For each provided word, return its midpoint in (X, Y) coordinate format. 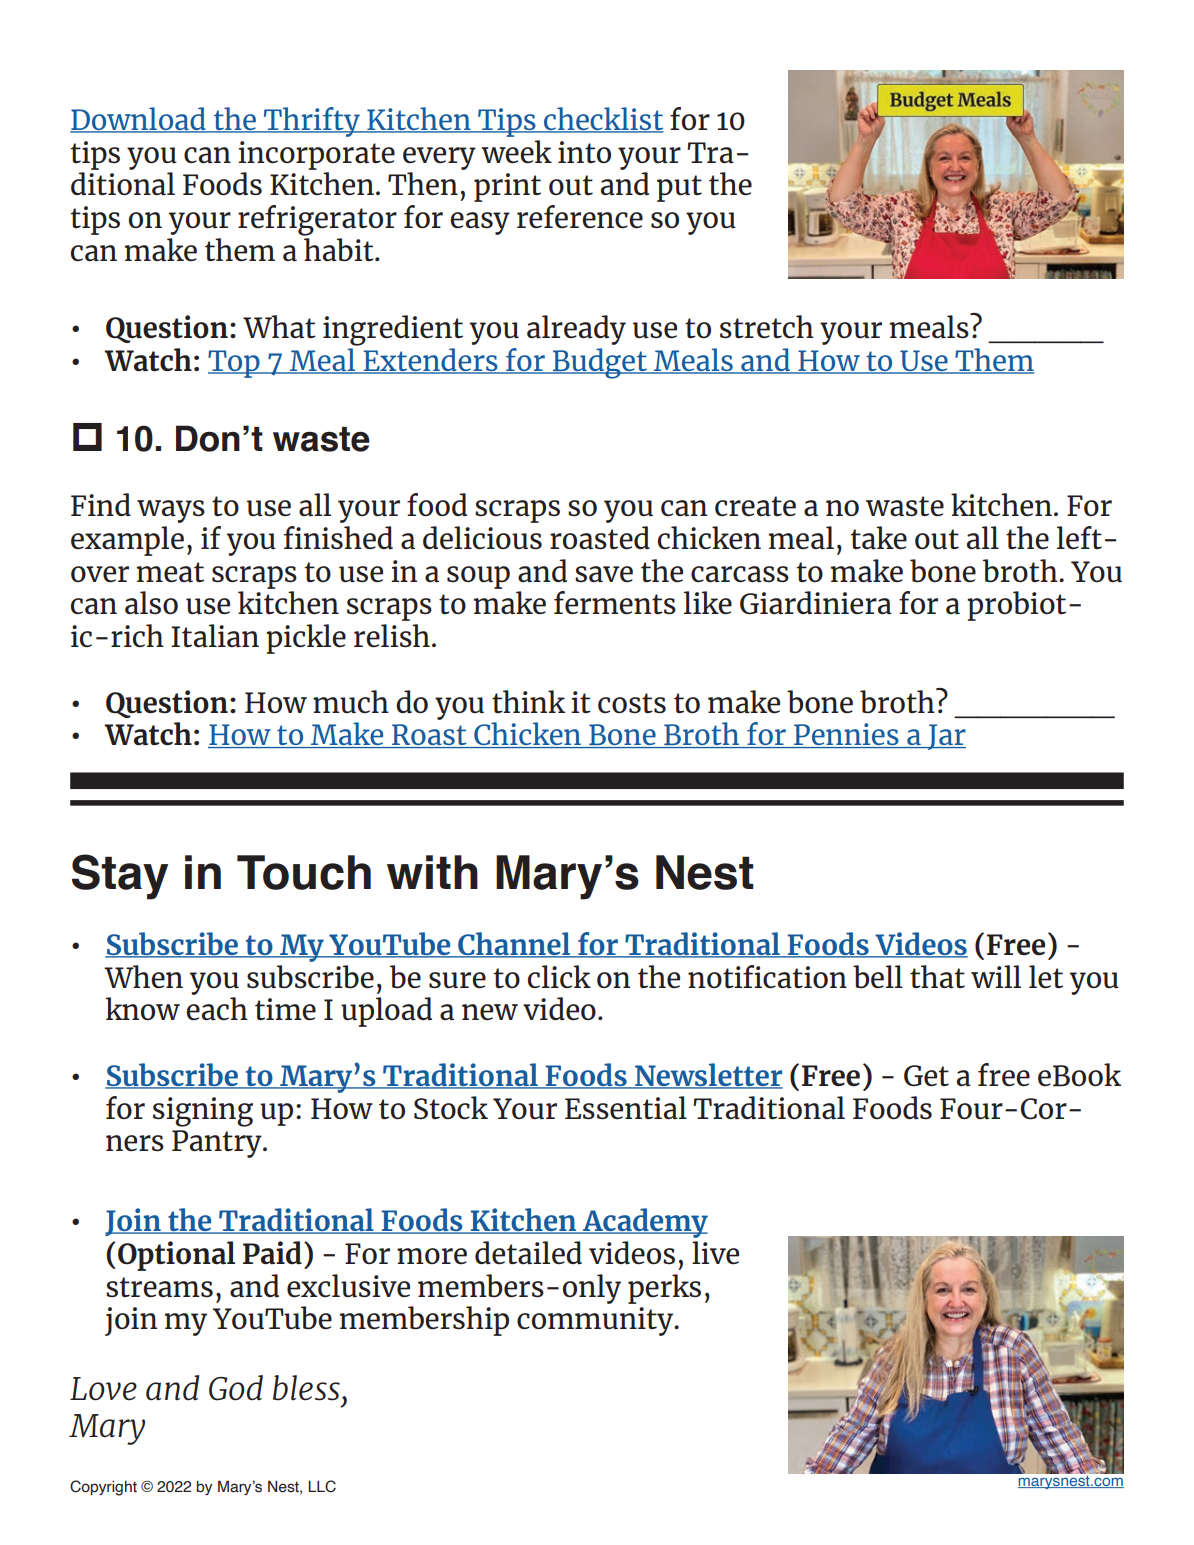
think (528, 702)
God (236, 1388)
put (679, 188)
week (517, 152)
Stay (120, 877)
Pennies (846, 735)
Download (139, 120)
